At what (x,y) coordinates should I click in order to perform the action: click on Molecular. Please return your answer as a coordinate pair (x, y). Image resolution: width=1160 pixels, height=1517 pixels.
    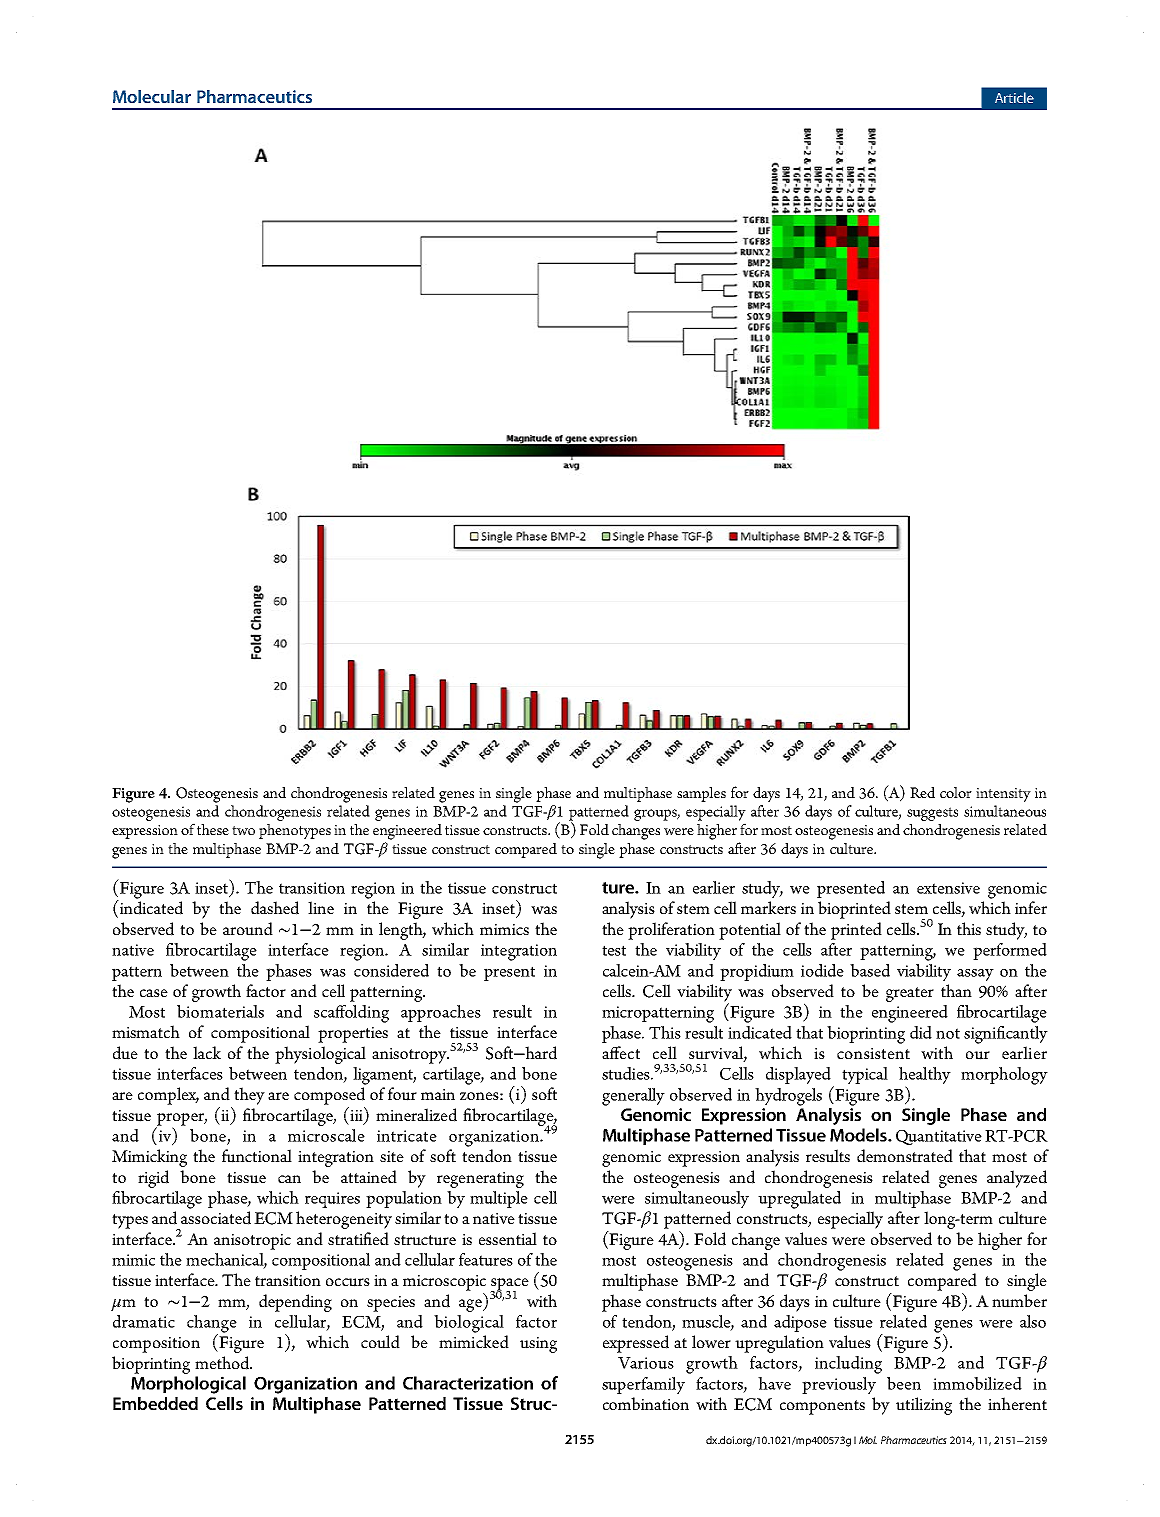
    Looking at the image, I should click on (152, 96).
